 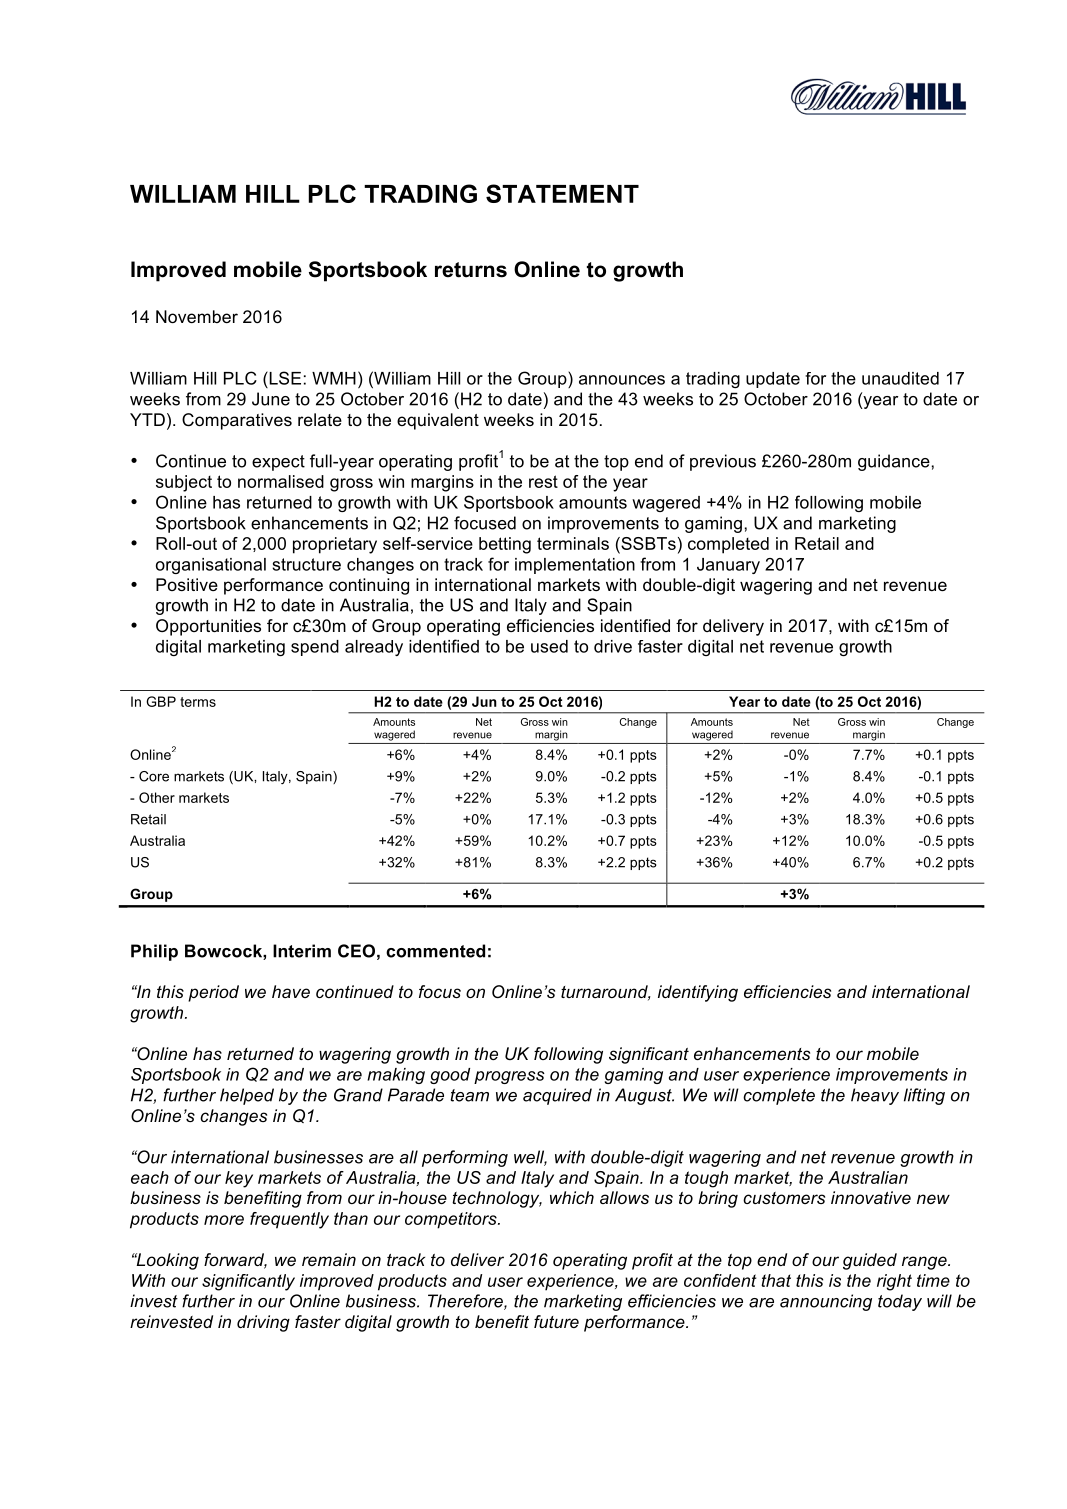 I want to click on implementation, so click(x=575, y=566).
